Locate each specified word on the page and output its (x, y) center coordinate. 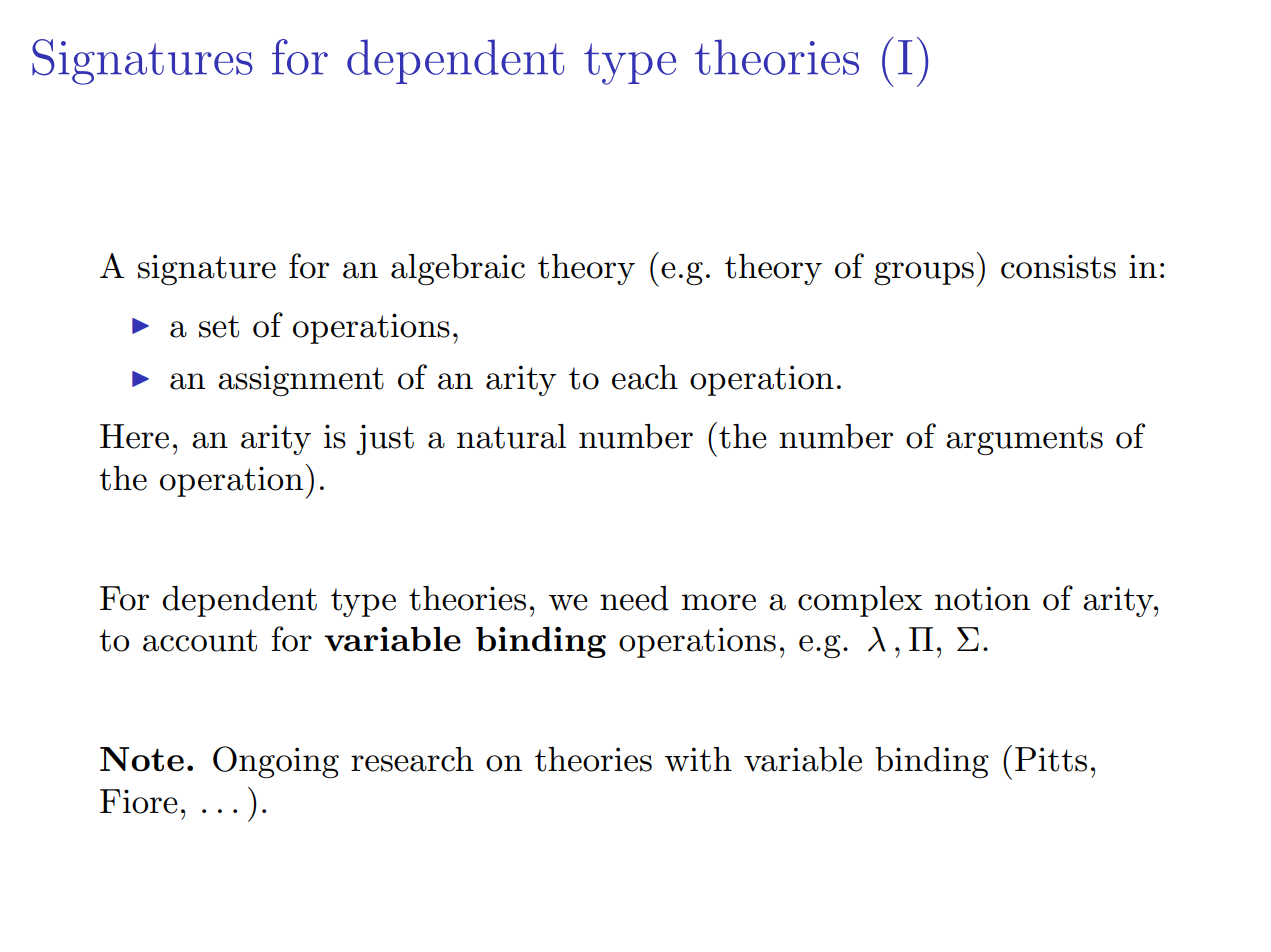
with (698, 759)
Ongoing (276, 762)
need (634, 598)
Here (134, 436)
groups (924, 274)
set (219, 326)
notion (982, 598)
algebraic (458, 269)
